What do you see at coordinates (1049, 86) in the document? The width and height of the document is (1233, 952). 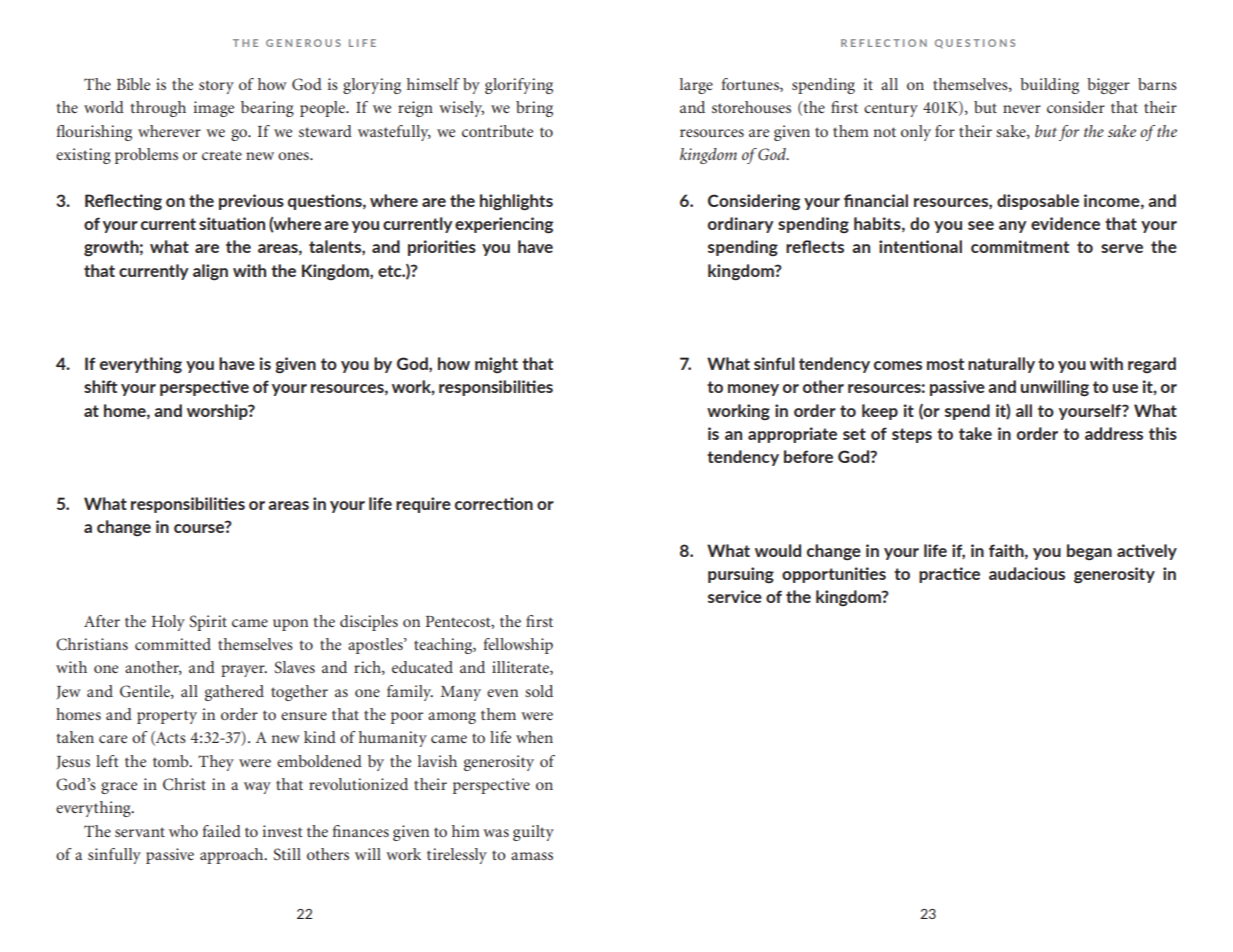 I see `building` at bounding box center [1049, 86].
